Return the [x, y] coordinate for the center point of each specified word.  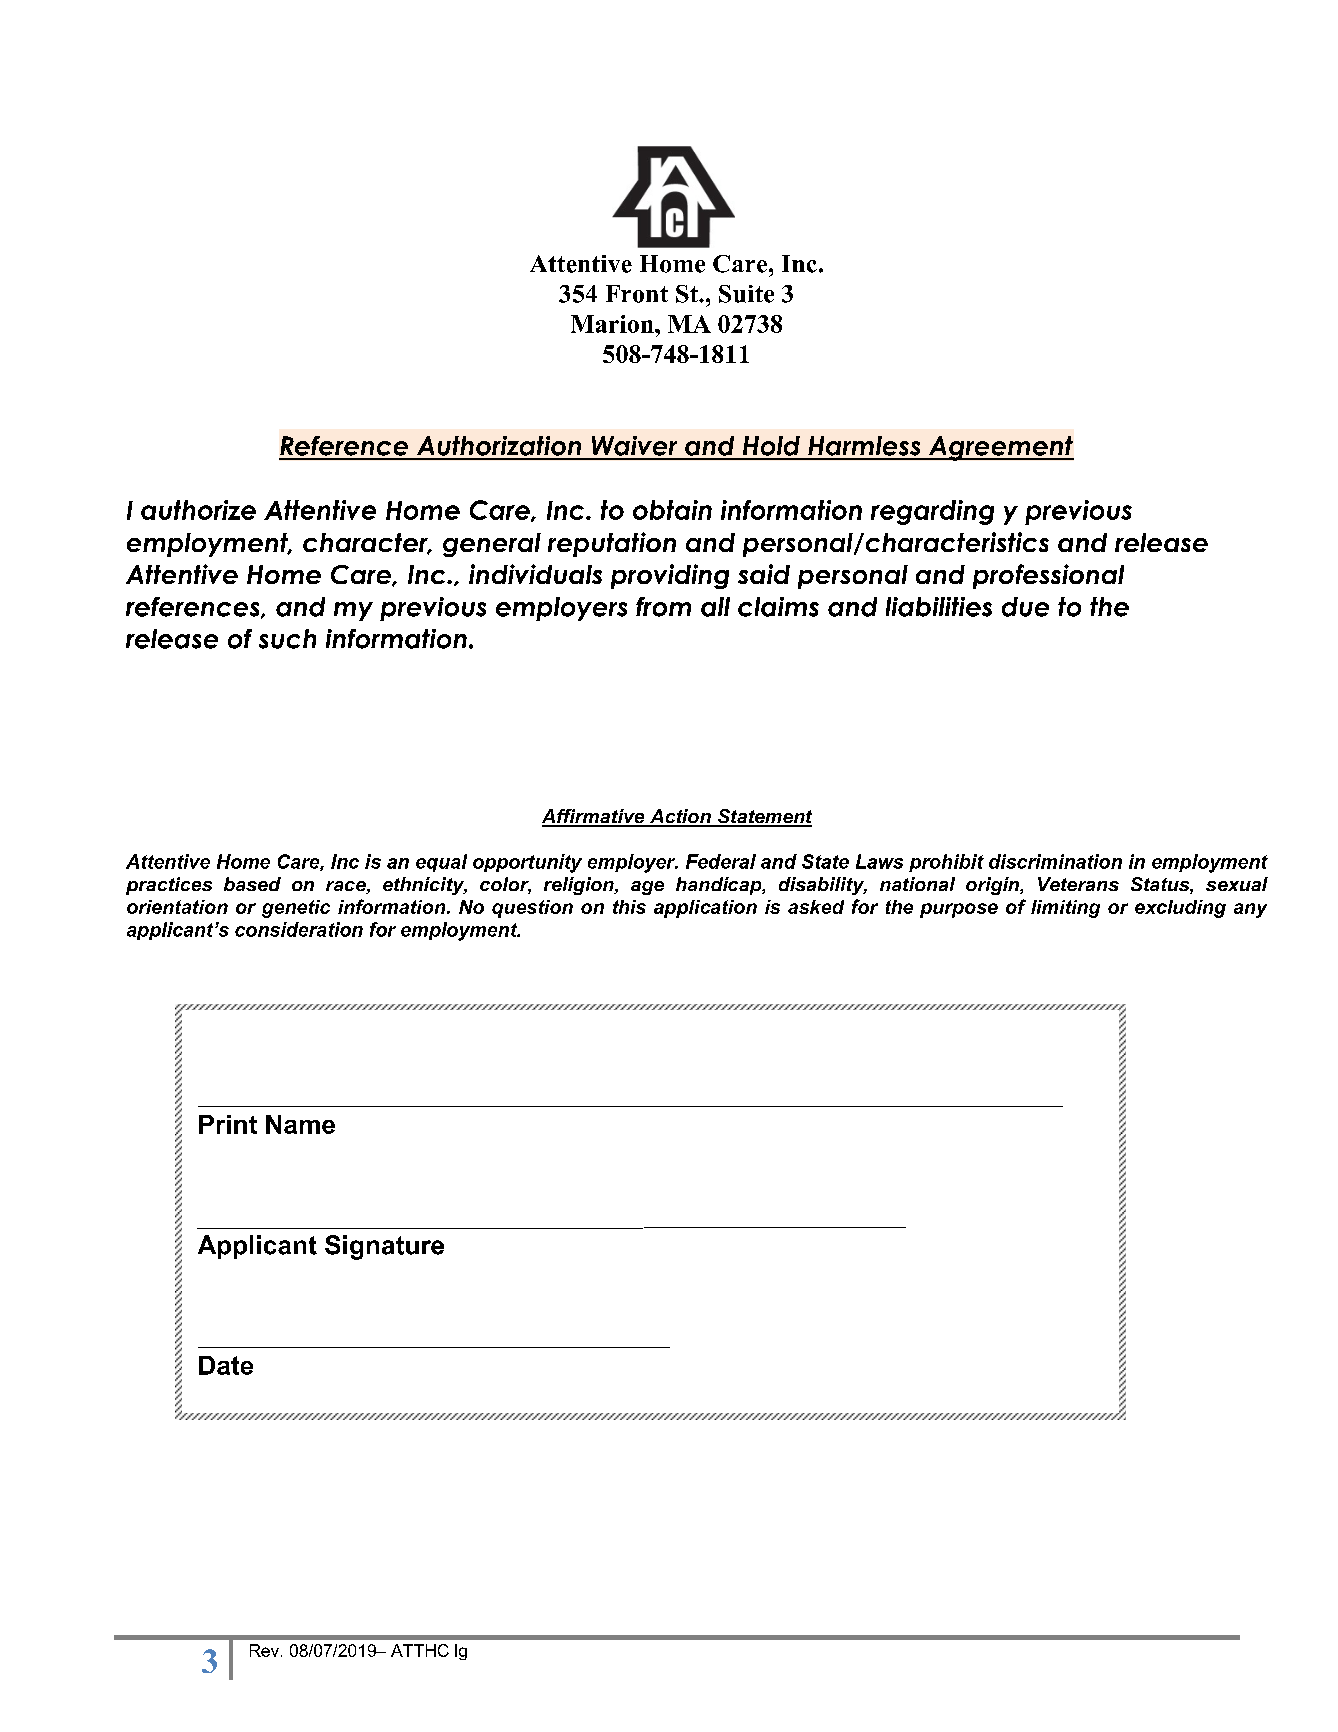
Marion [613, 324]
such [287, 639]
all [715, 607]
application [705, 909]
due [1025, 607]
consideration [299, 929]
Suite [746, 294]
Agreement [1000, 448]
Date [226, 1365]
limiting [1065, 909]
